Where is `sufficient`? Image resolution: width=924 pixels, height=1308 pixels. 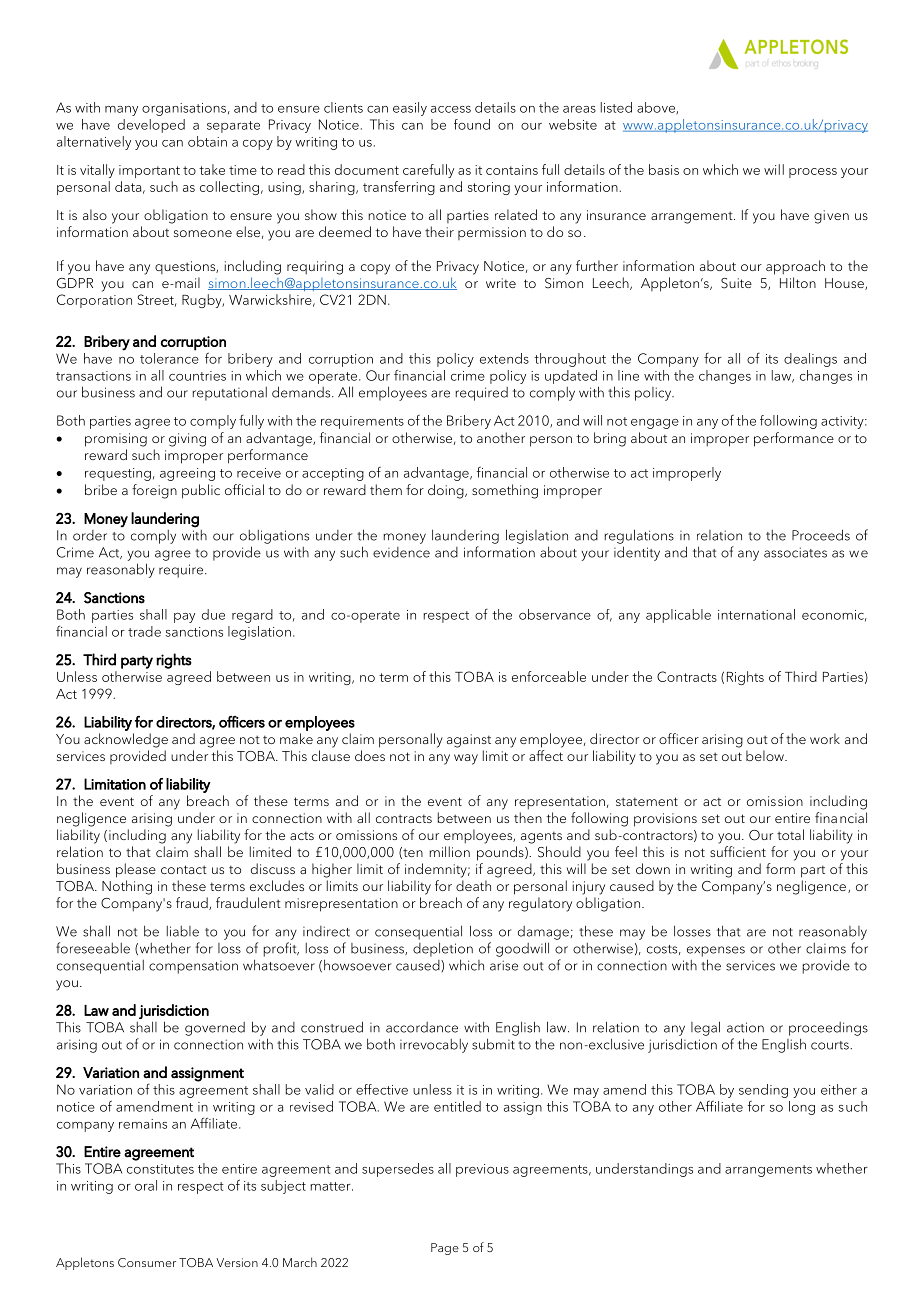
sufficient is located at coordinates (738, 851).
